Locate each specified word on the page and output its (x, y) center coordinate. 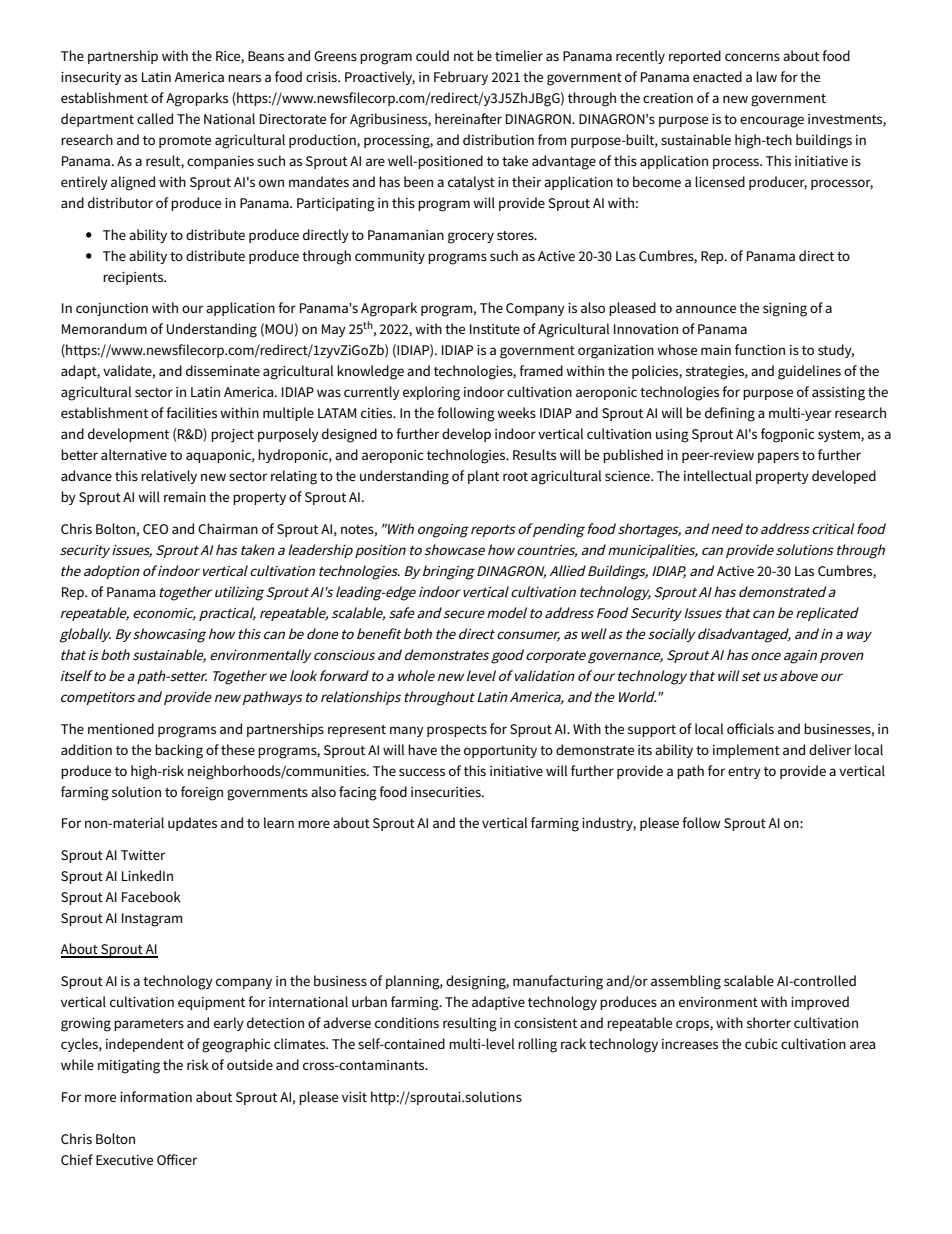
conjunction (112, 309)
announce (706, 309)
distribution (498, 139)
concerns (752, 57)
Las (626, 256)
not (464, 56)
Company (535, 309)
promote (185, 142)
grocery (471, 238)
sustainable (696, 139)
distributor (120, 202)
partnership (123, 57)
